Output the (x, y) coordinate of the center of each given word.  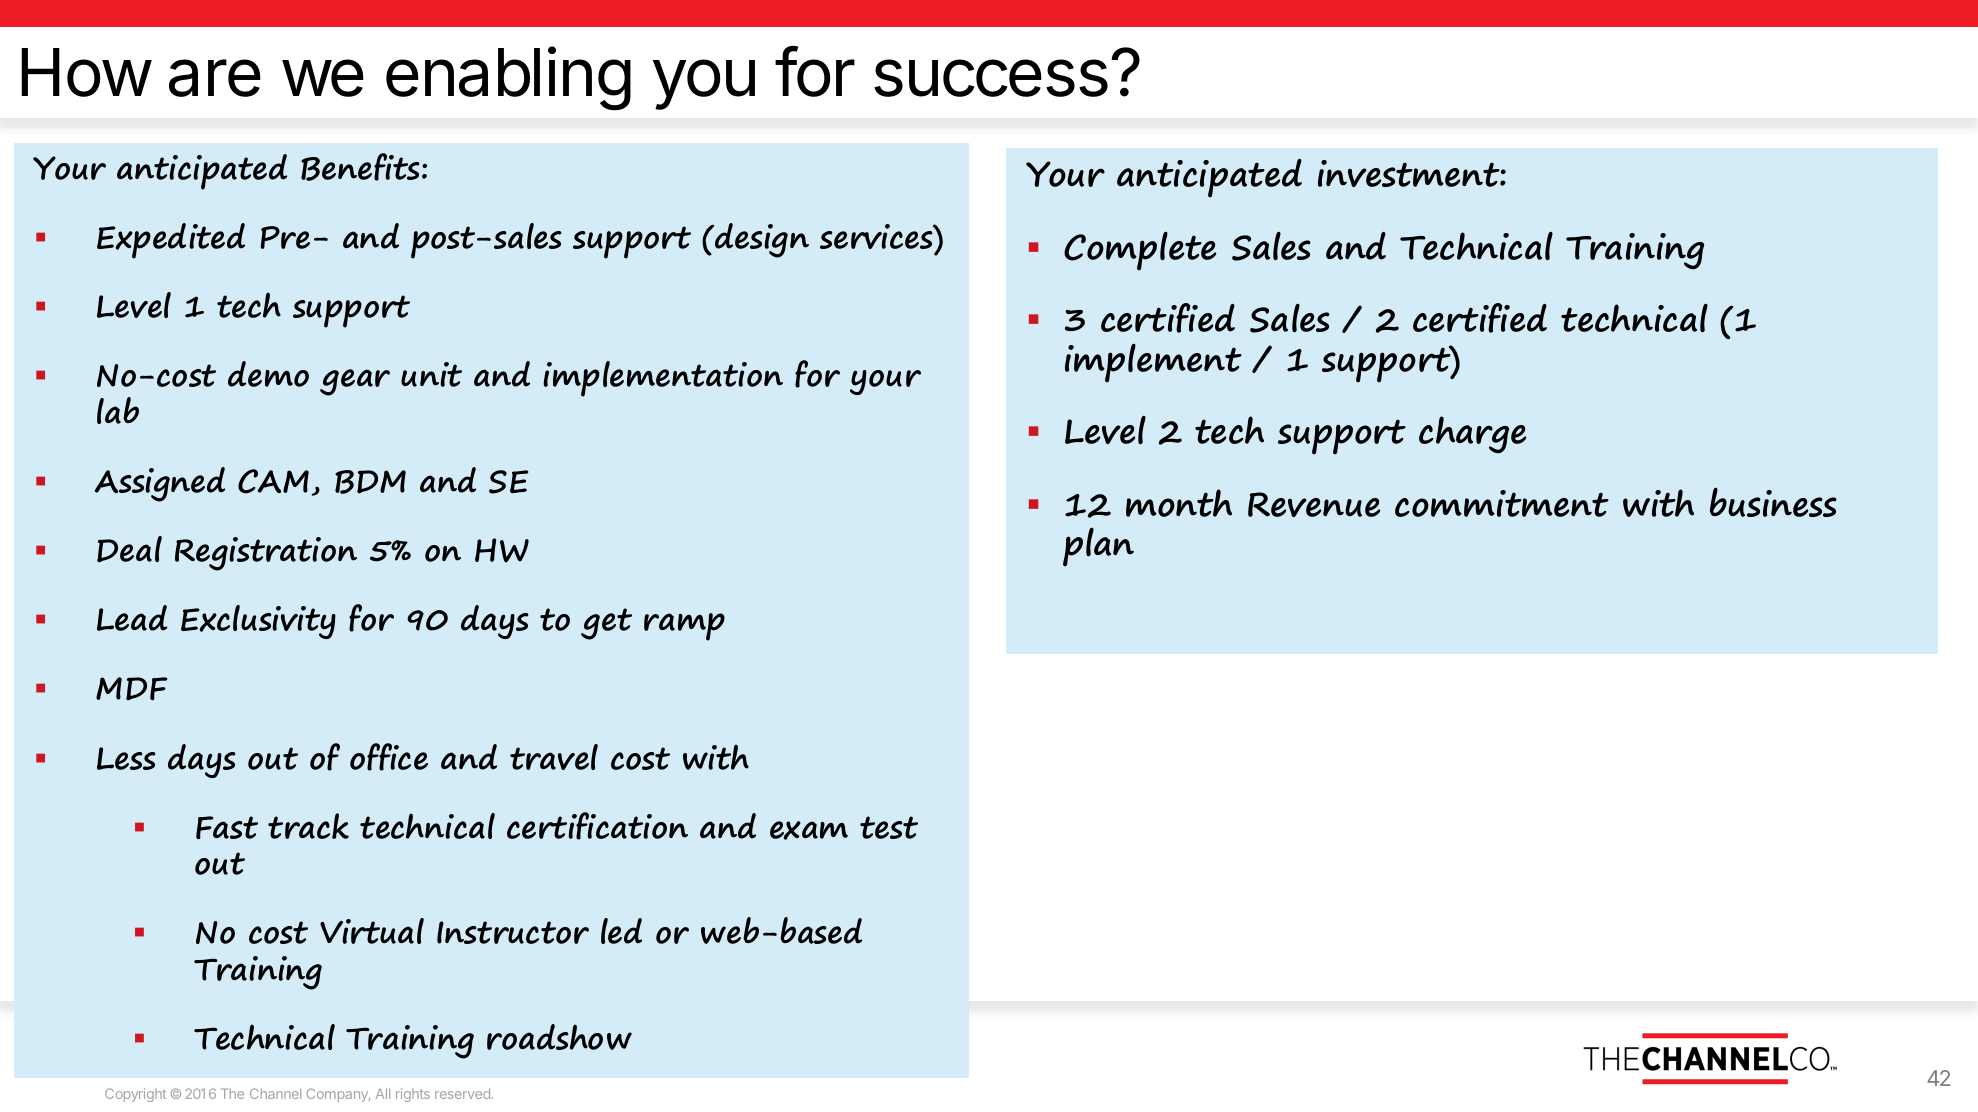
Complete (1140, 251)
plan (1098, 547)
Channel (275, 1093)
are (215, 78)
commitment (1502, 503)
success (991, 78)
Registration (266, 554)
